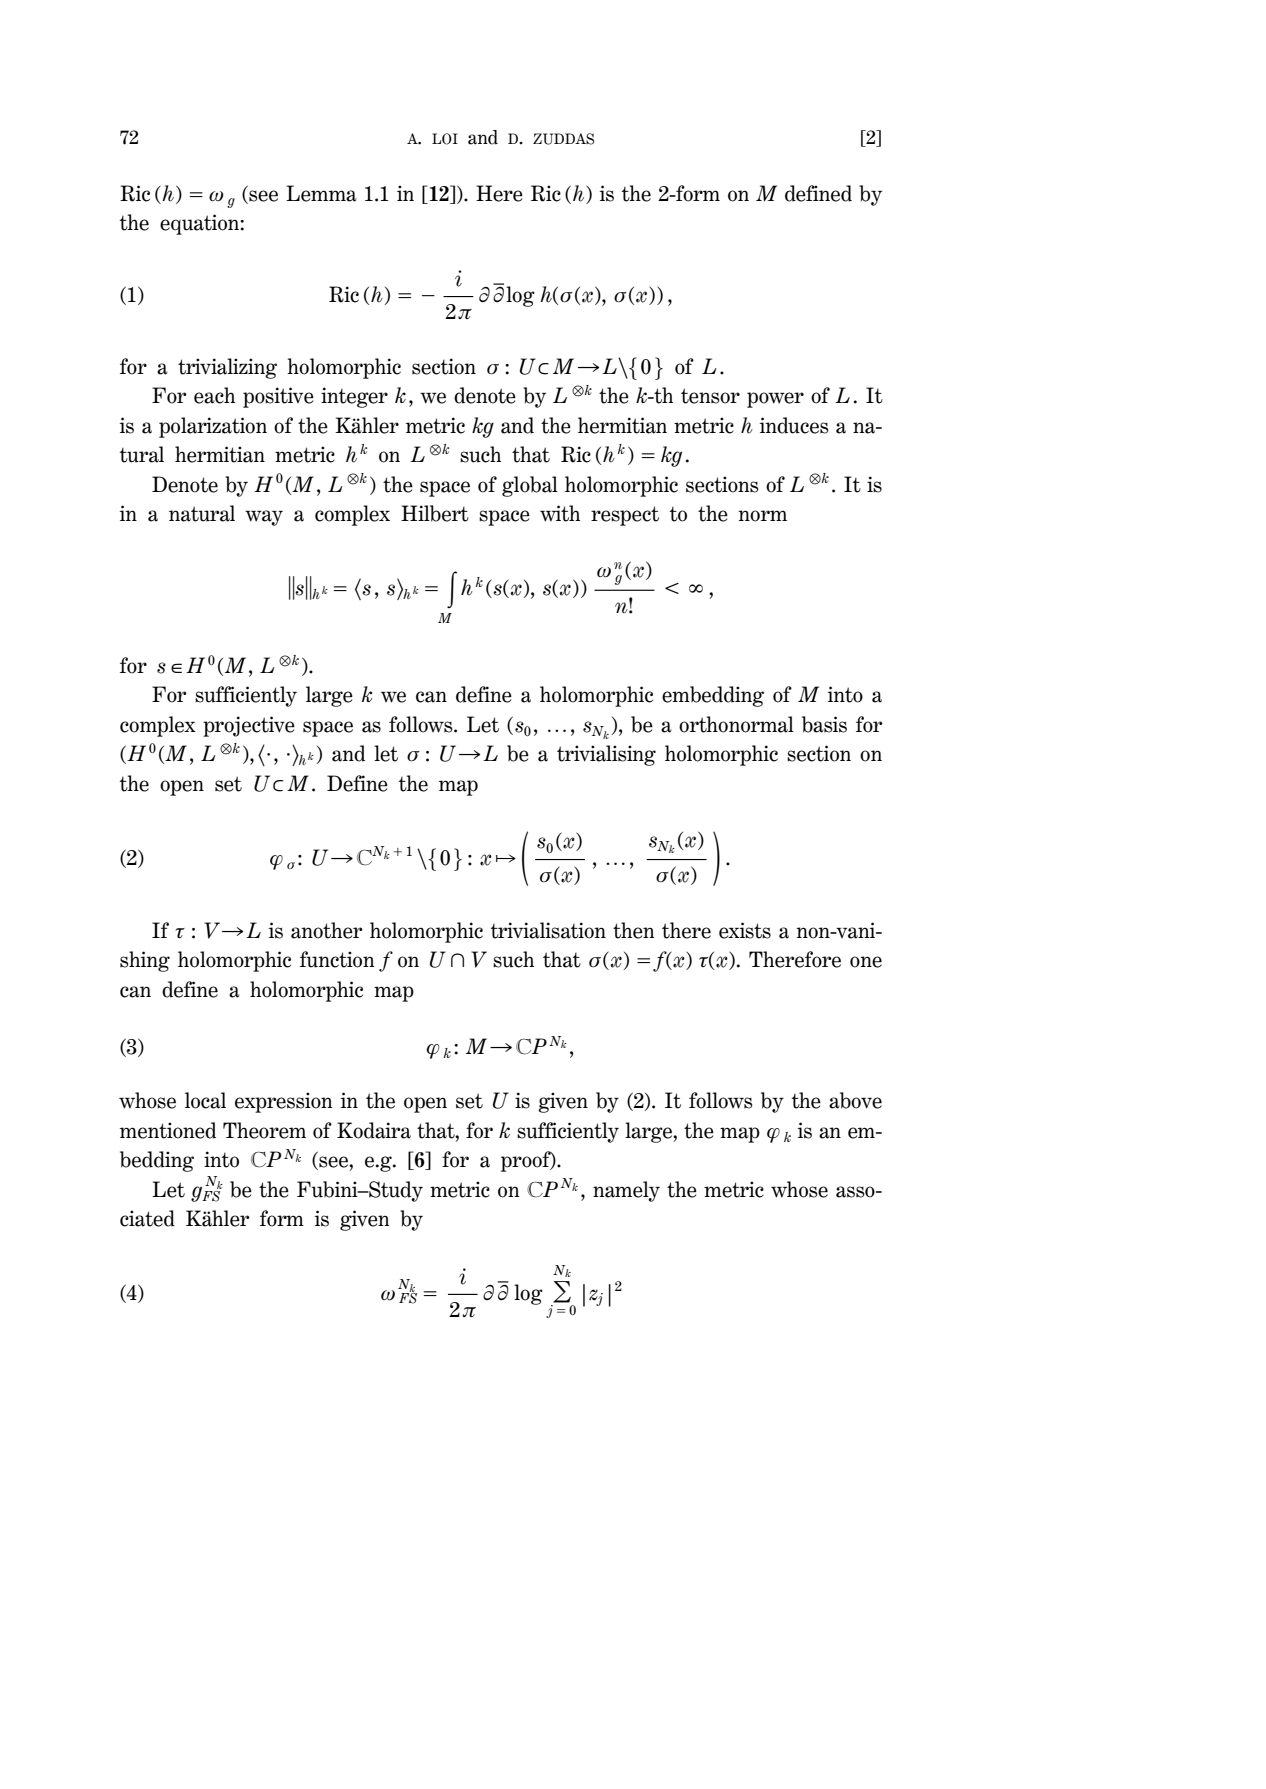 Image resolution: width=1266 pixels, height=1789 pixels. What do you see at coordinates (626, 1191) in the screenshot?
I see `namely` at bounding box center [626, 1191].
